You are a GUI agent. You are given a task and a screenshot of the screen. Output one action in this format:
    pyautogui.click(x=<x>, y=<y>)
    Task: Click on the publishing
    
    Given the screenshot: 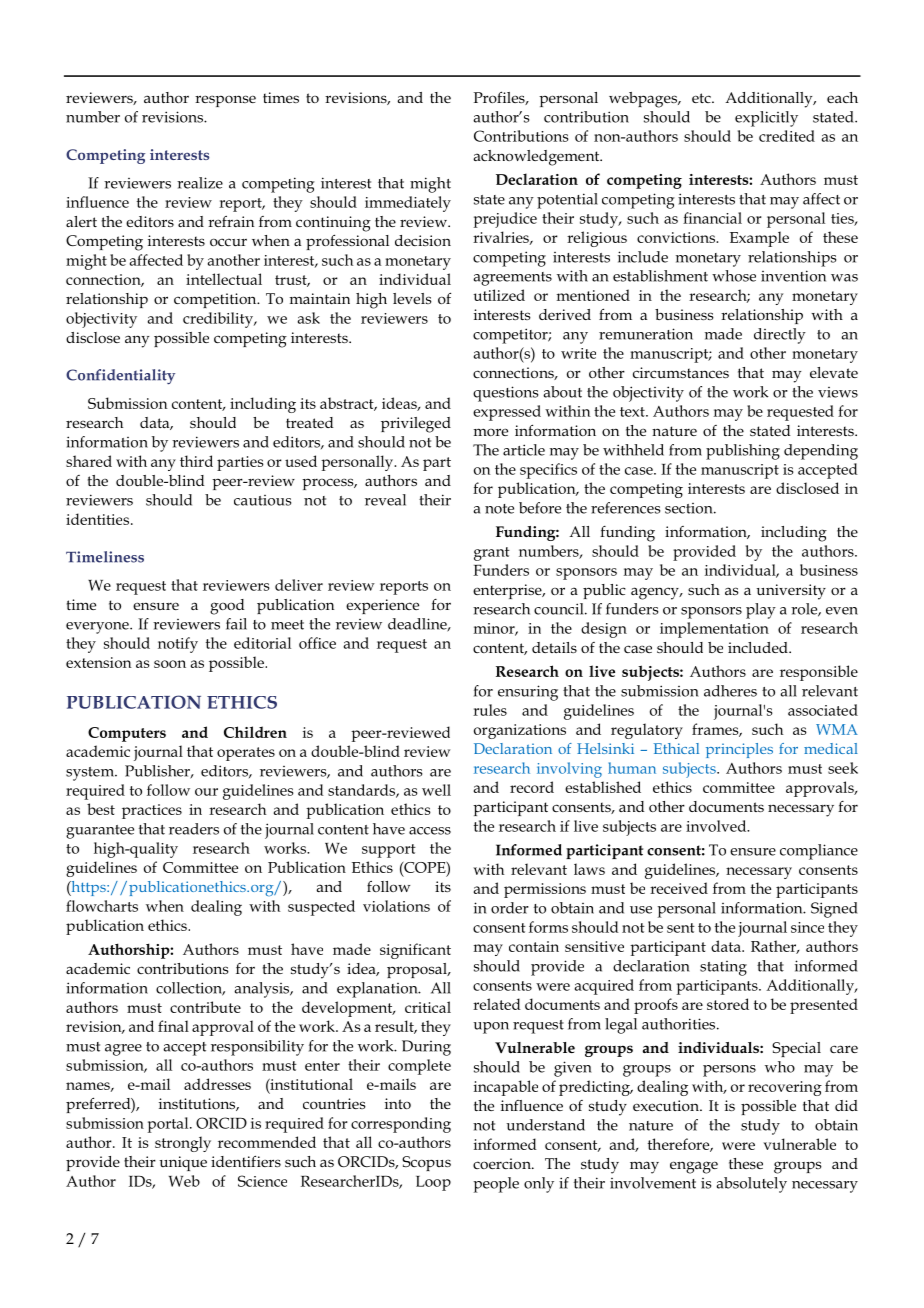 What is the action you would take?
    pyautogui.click(x=743, y=452)
